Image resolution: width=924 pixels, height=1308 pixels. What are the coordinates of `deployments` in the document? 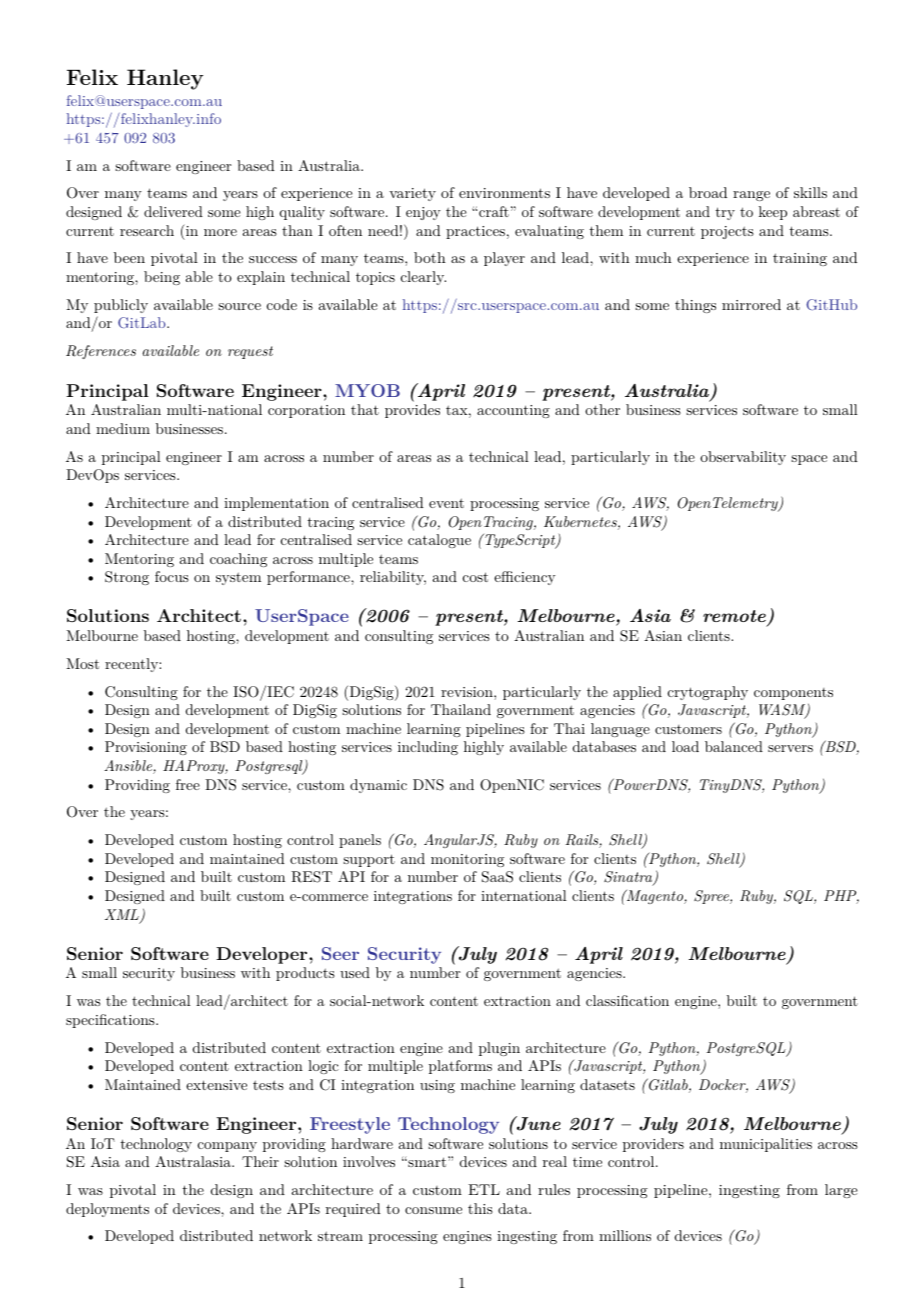 It's located at (107, 1210).
